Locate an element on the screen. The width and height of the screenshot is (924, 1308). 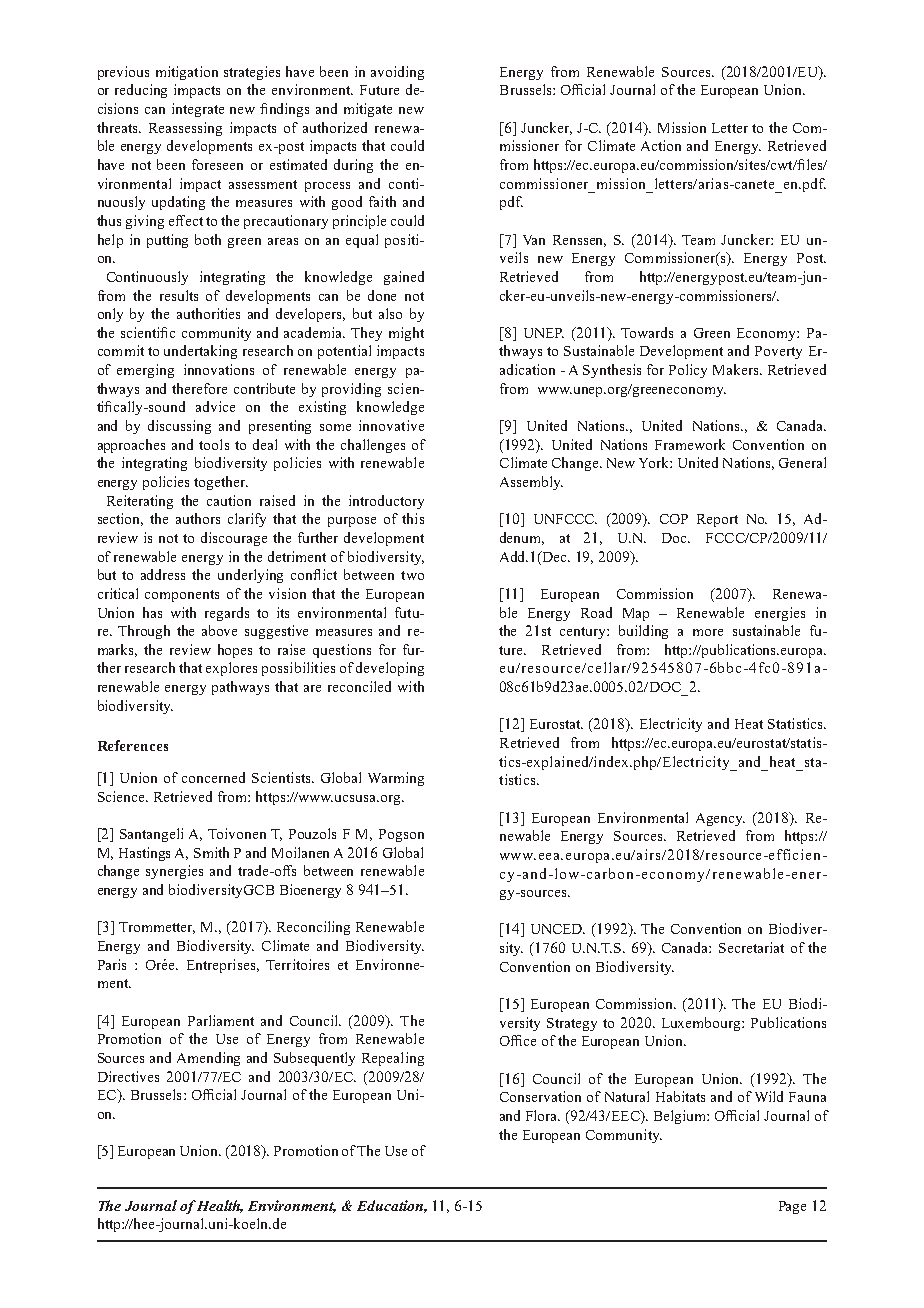
Warming is located at coordinates (396, 779).
